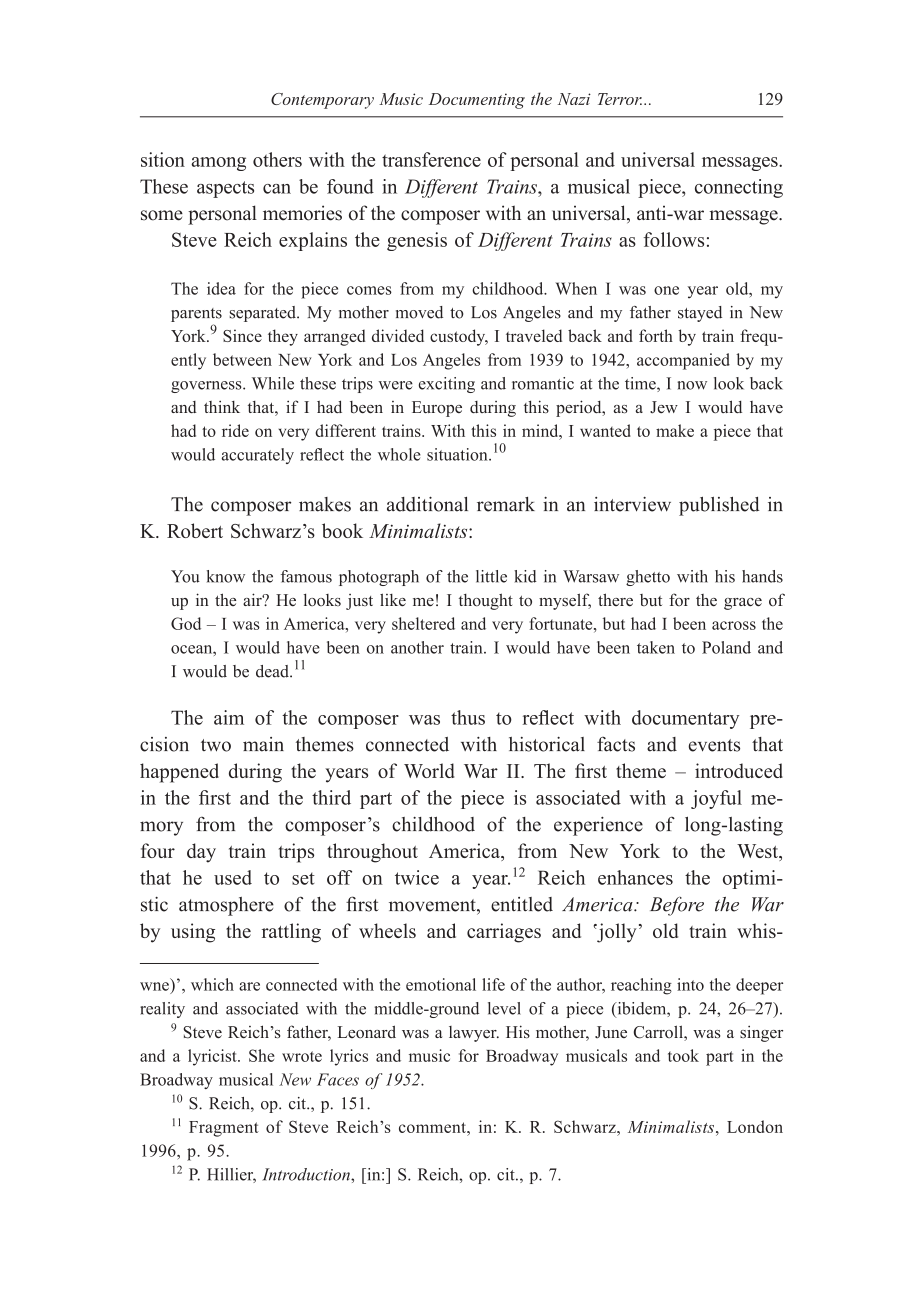  What do you see at coordinates (477, 101) in the screenshot?
I see `Documenting` at bounding box center [477, 101].
